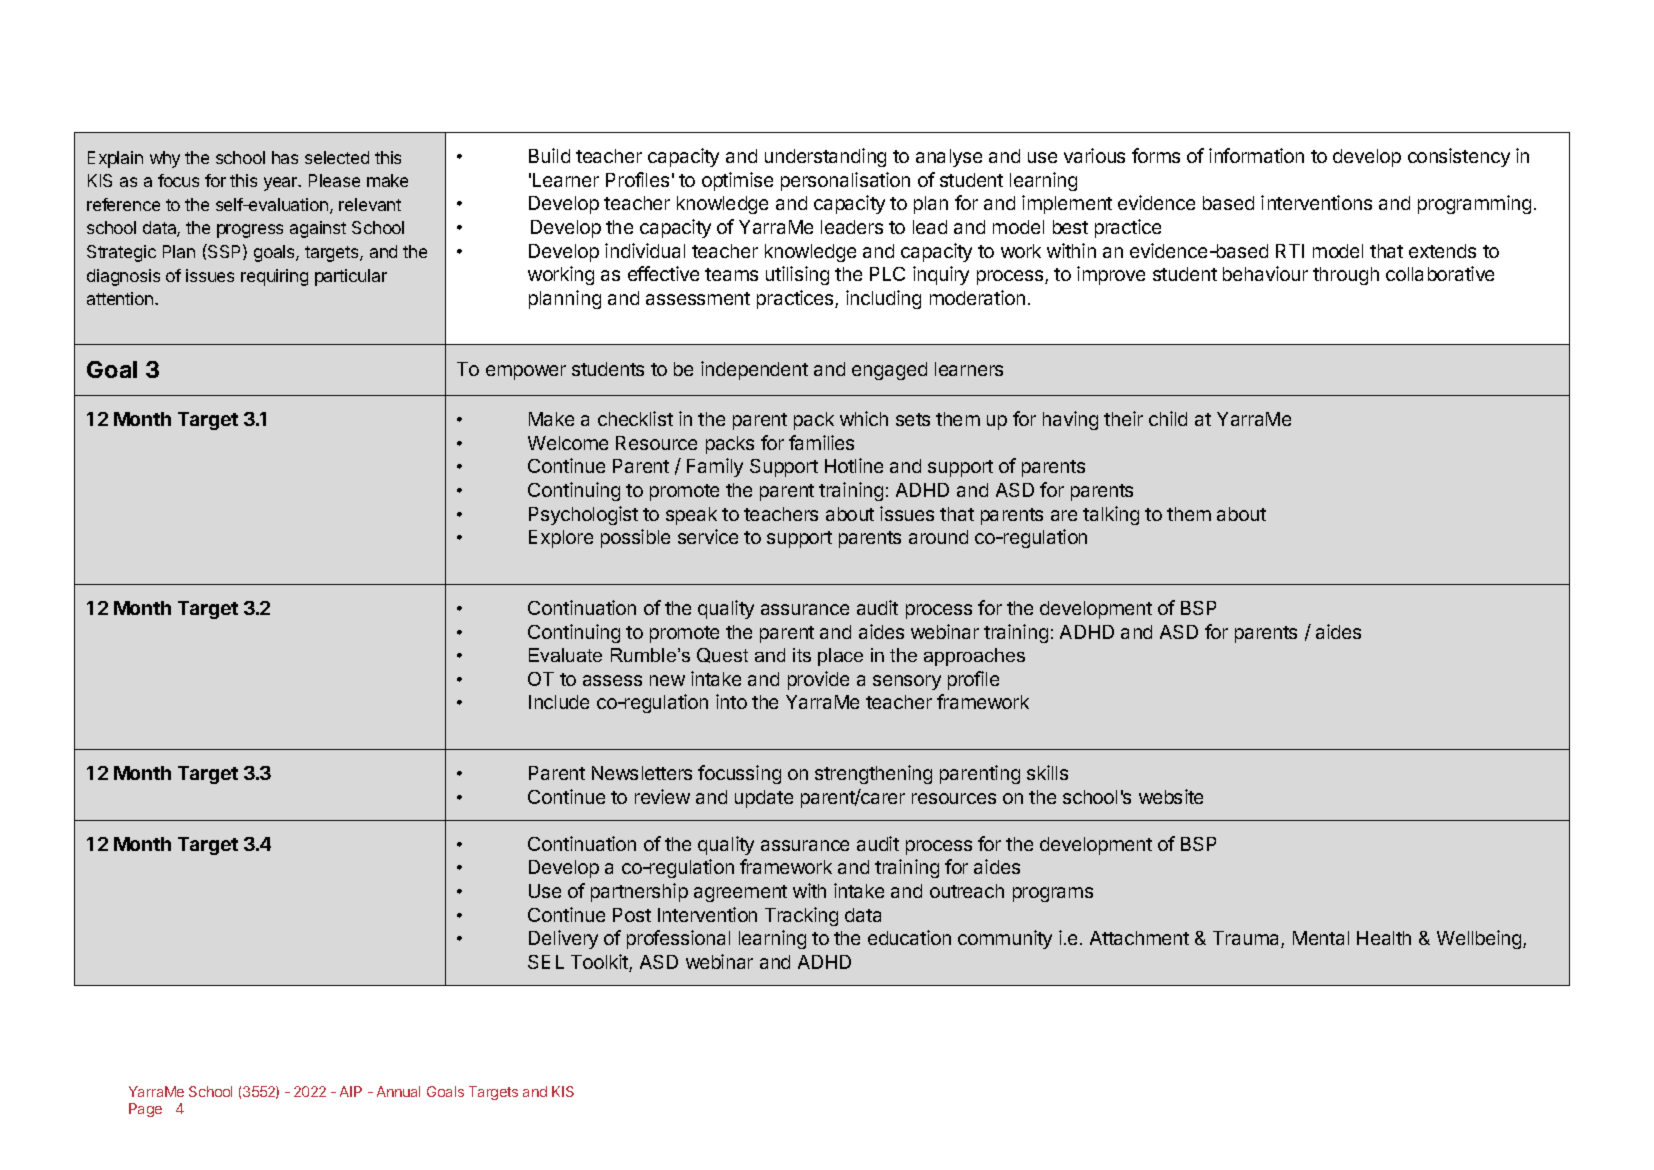 This document has width=1654, height=1170. What do you see at coordinates (802, 655) in the document?
I see `its` at bounding box center [802, 655].
